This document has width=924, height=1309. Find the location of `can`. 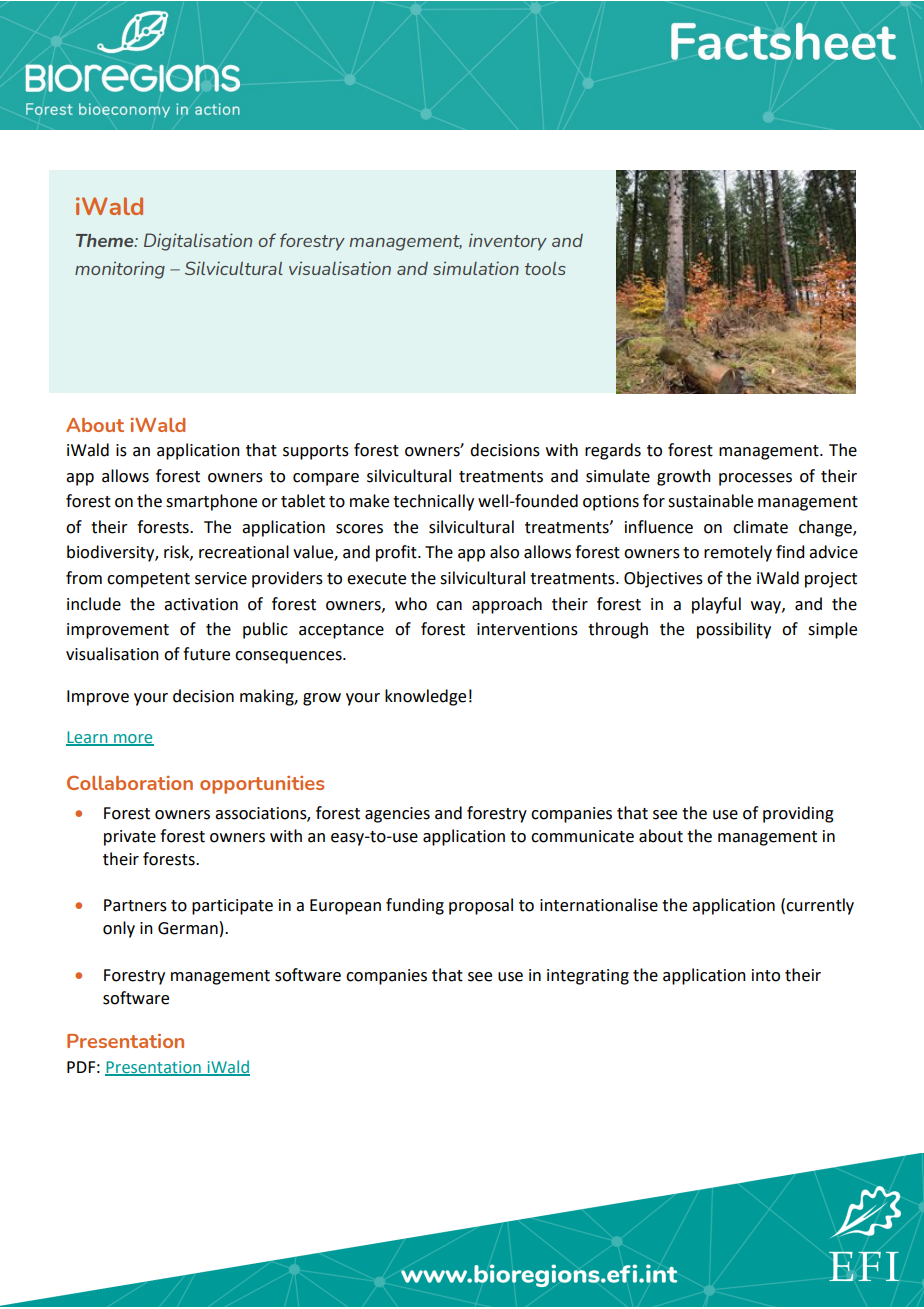

can is located at coordinates (449, 606).
